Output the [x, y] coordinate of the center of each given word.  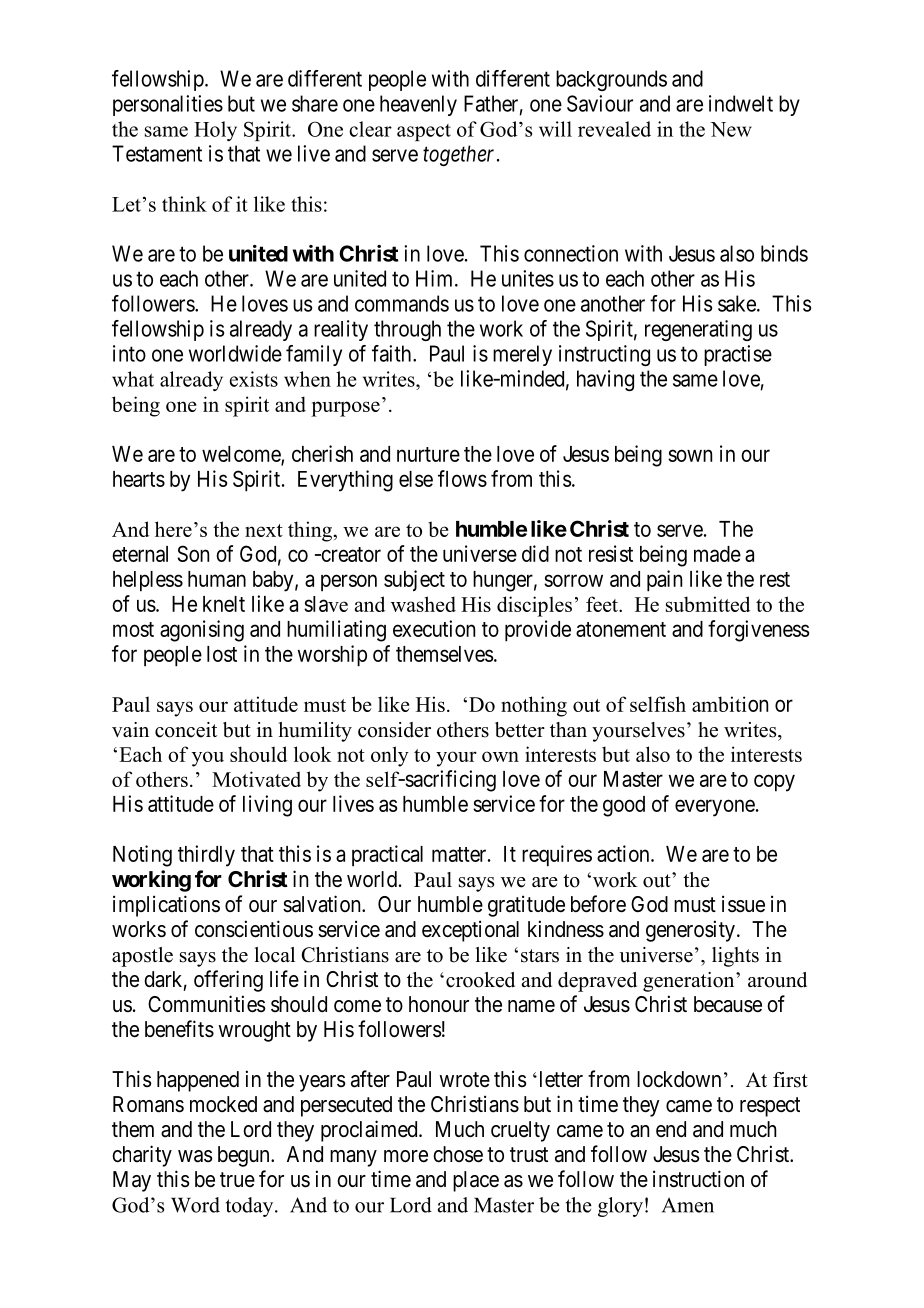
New [731, 129]
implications [166, 906]
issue [743, 904]
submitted [708, 604]
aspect [424, 132]
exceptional [470, 931]
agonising [202, 631]
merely [522, 355]
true [237, 1179]
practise [738, 355]
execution [434, 628]
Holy [215, 131]
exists [254, 379]
